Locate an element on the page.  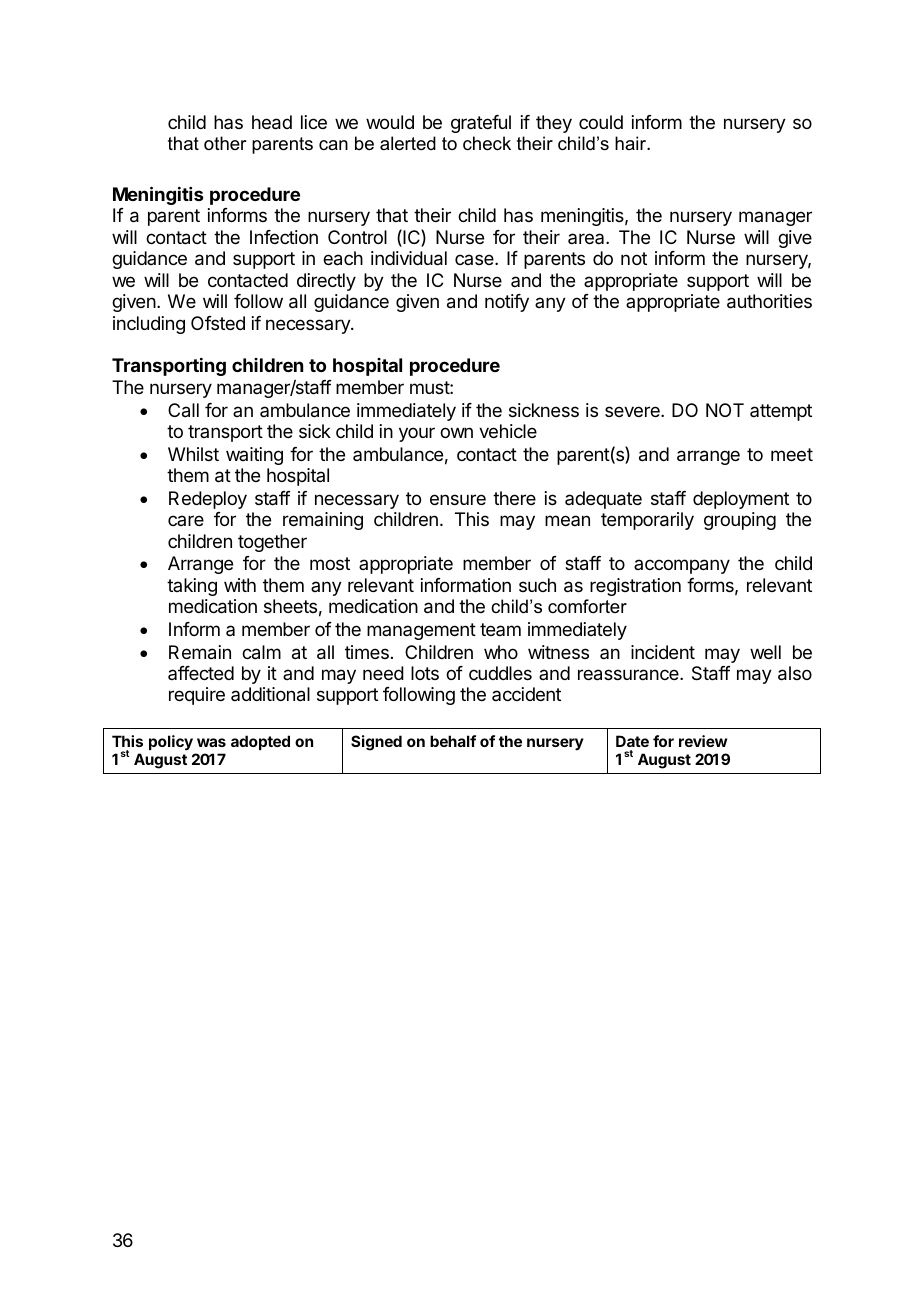
own is located at coordinates (456, 432).
